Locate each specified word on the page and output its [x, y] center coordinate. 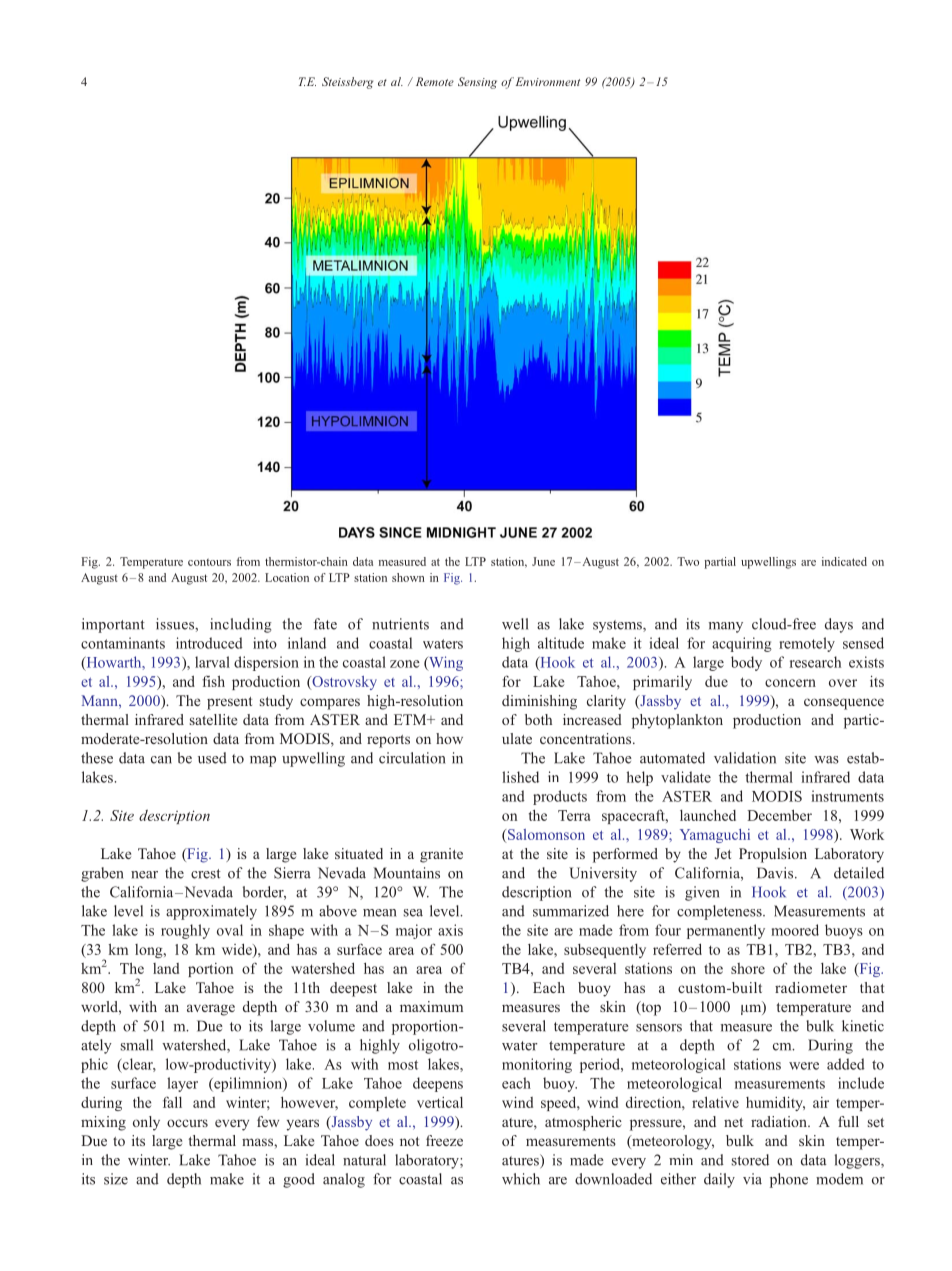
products [560, 797]
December [779, 815]
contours [209, 562]
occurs [187, 1123]
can [161, 760]
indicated [844, 561]
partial [720, 563]
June [543, 561]
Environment [548, 81]
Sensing [477, 83]
